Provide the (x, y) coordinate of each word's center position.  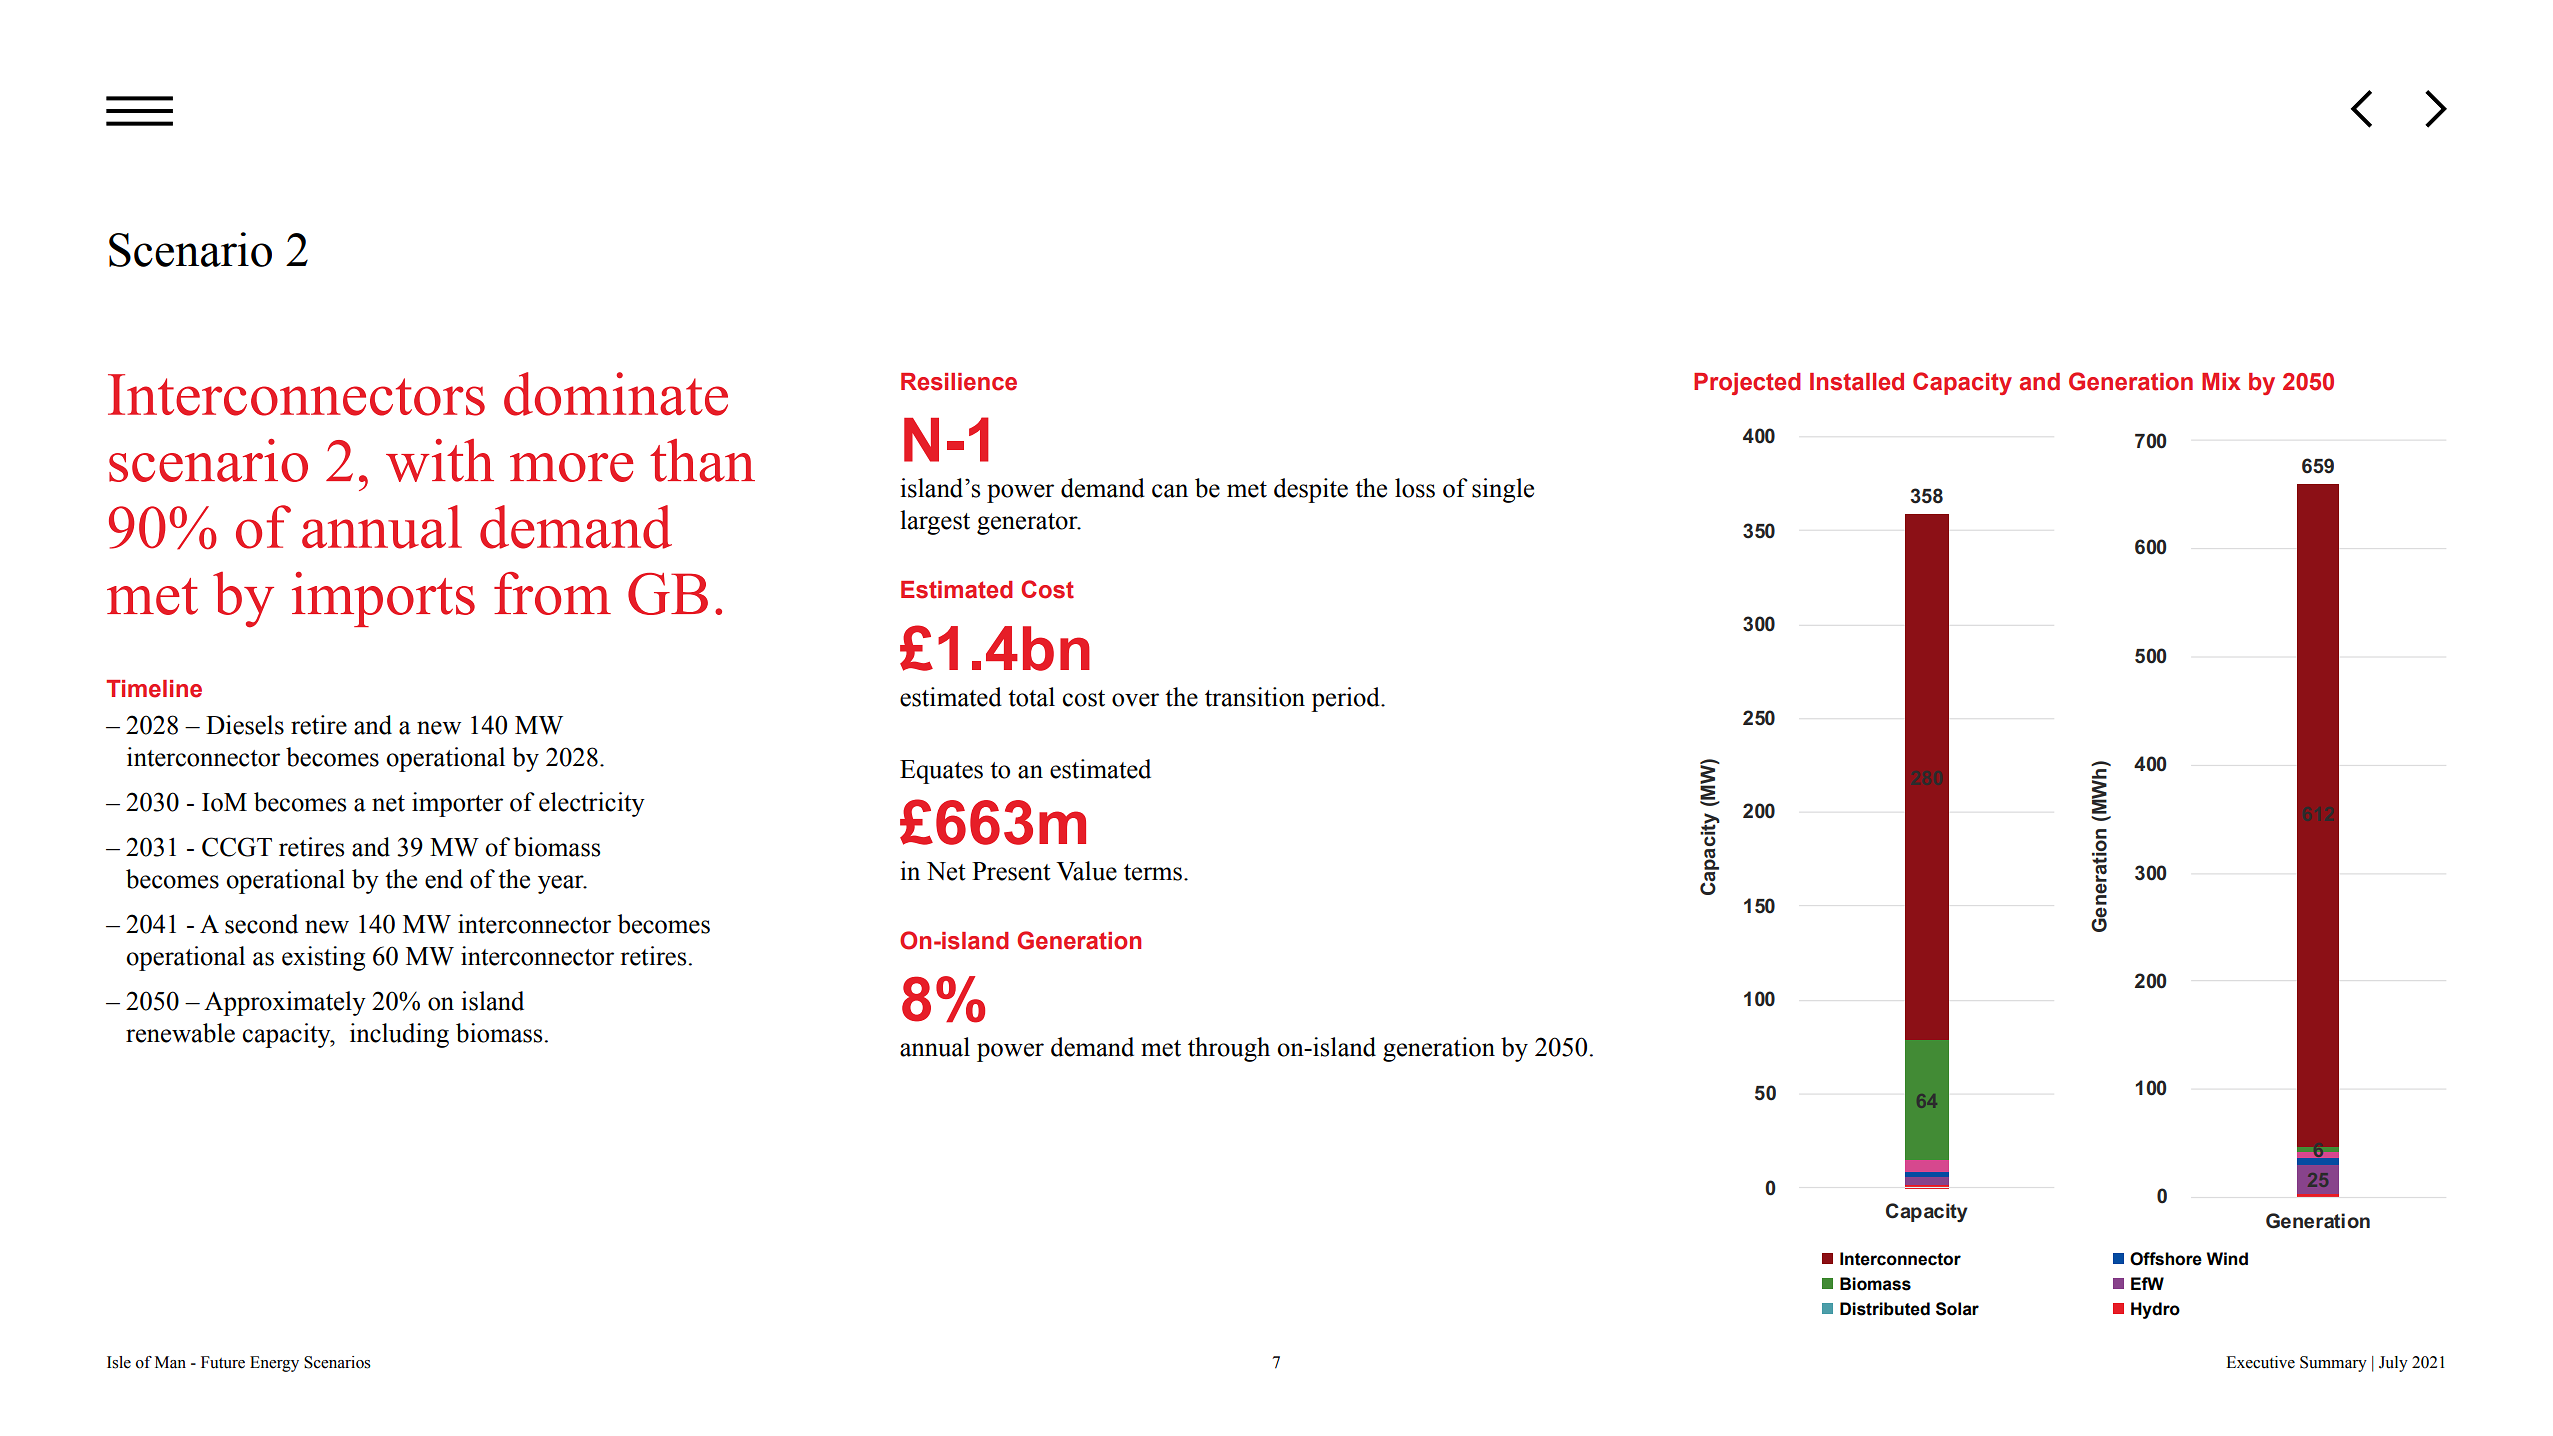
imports (383, 599)
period (1346, 699)
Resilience (959, 382)
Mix (2221, 381)
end (444, 879)
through (1229, 1049)
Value (1086, 871)
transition (1255, 697)
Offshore (2166, 1259)
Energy (274, 1364)
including (399, 1035)
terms (1153, 872)
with (440, 460)
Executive (2260, 1362)
